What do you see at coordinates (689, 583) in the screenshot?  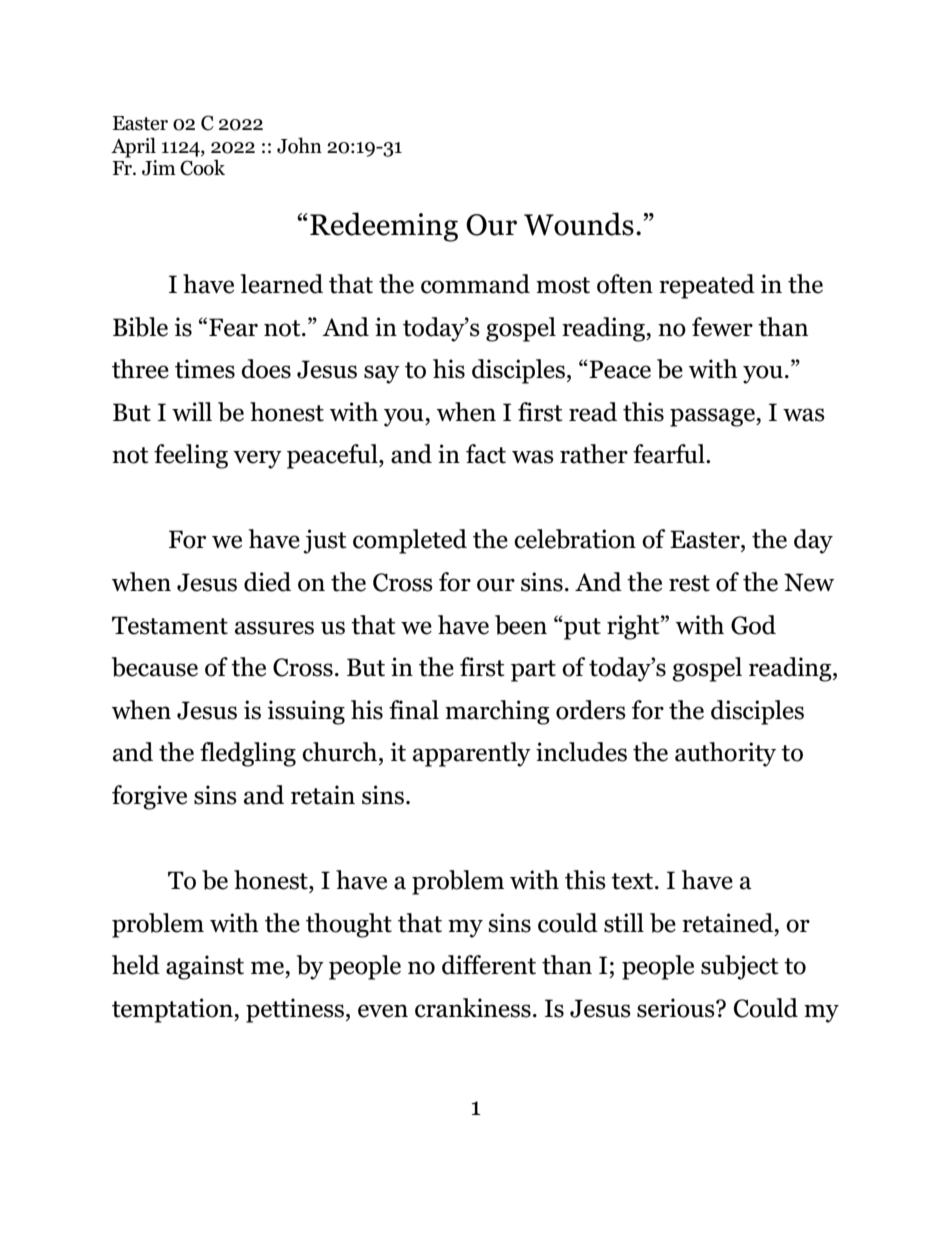 I see `rest` at bounding box center [689, 583].
